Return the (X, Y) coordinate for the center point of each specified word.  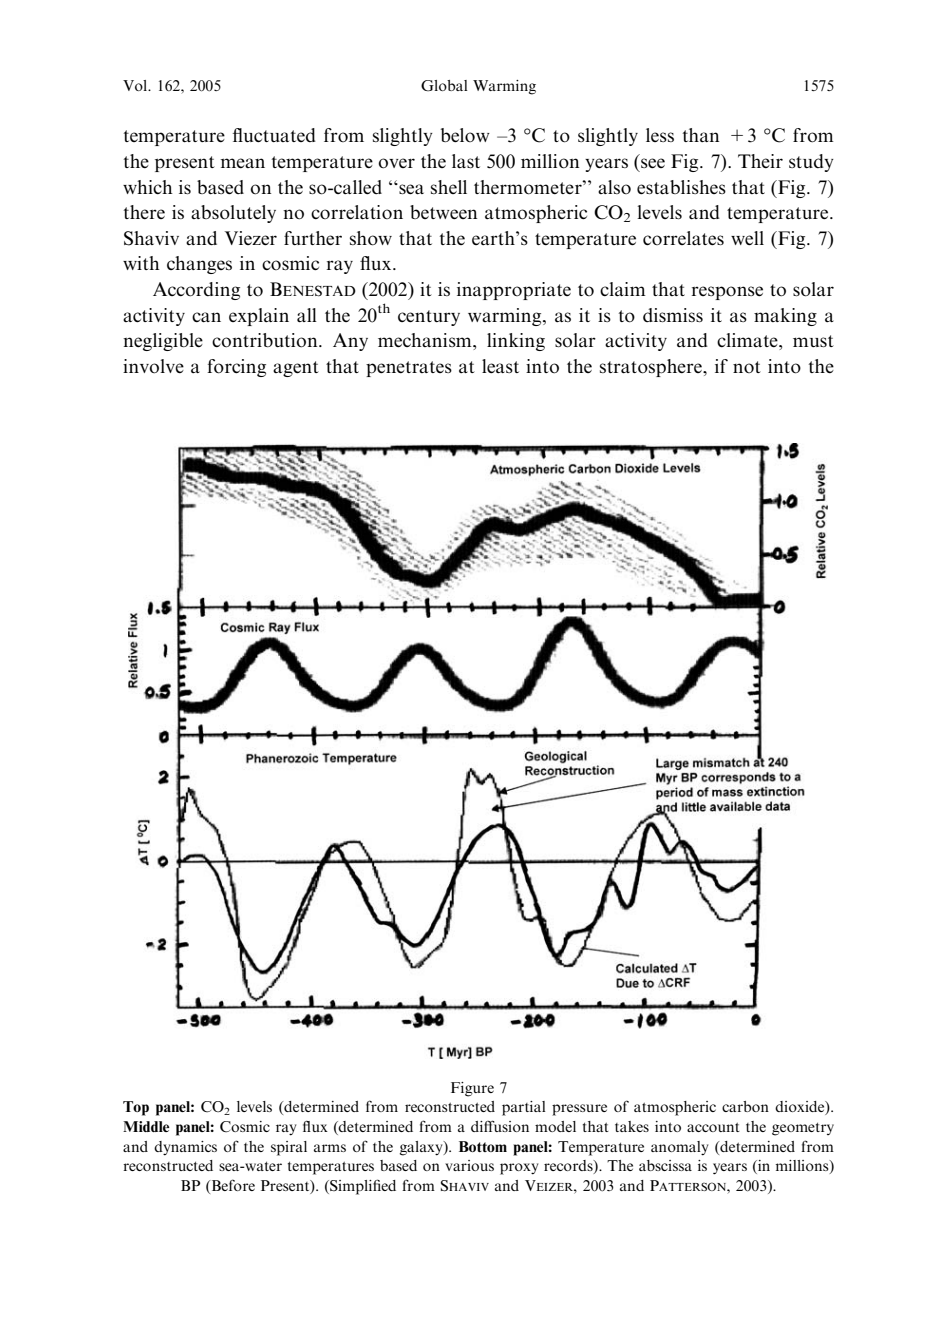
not (747, 367)
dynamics (185, 1148)
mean (242, 163)
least (500, 366)
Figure (472, 1089)
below (465, 135)
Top (136, 1108)
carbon (745, 1106)
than (701, 135)
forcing (236, 368)
